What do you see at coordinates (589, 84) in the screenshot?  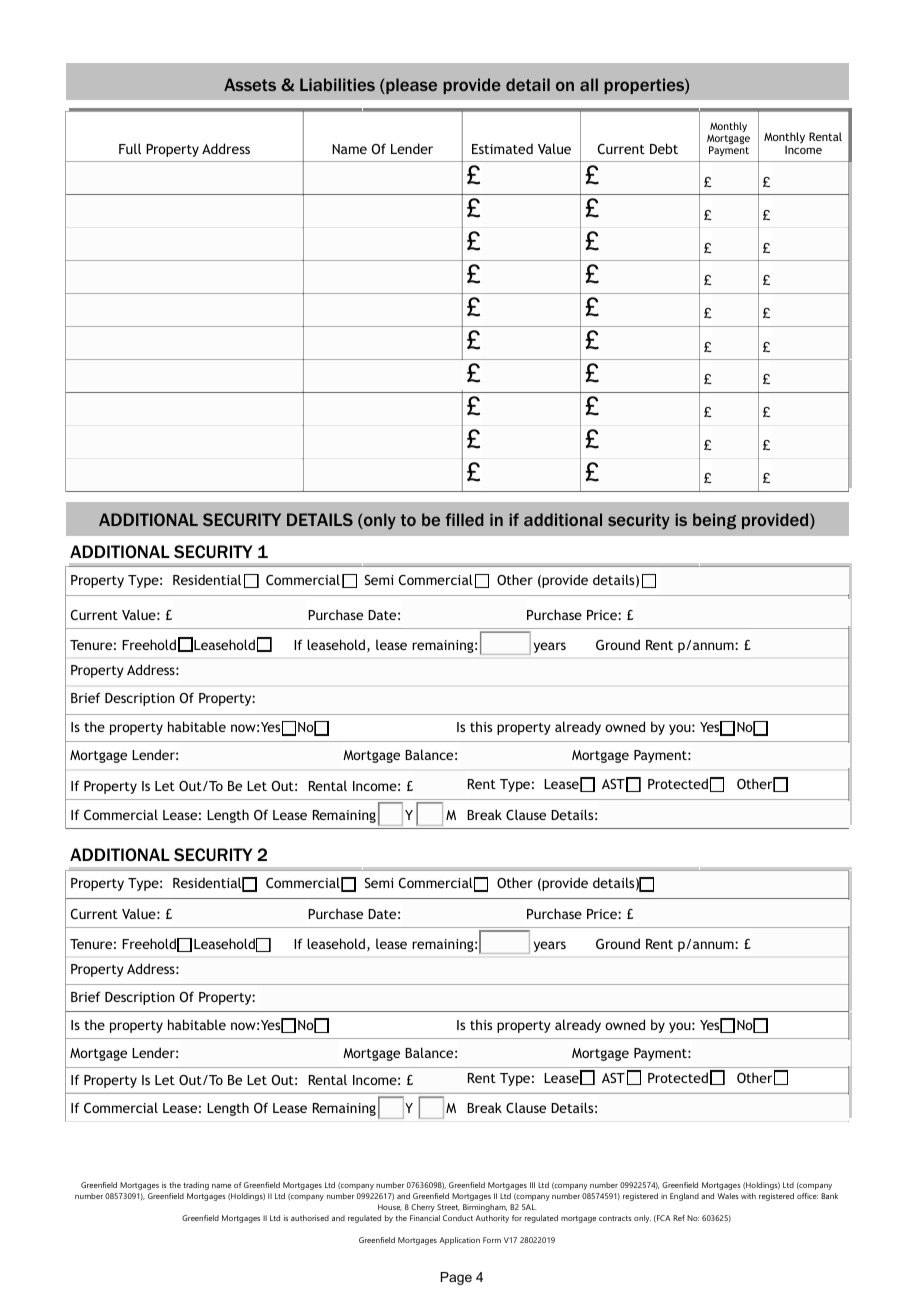 I see `all` at bounding box center [589, 84].
